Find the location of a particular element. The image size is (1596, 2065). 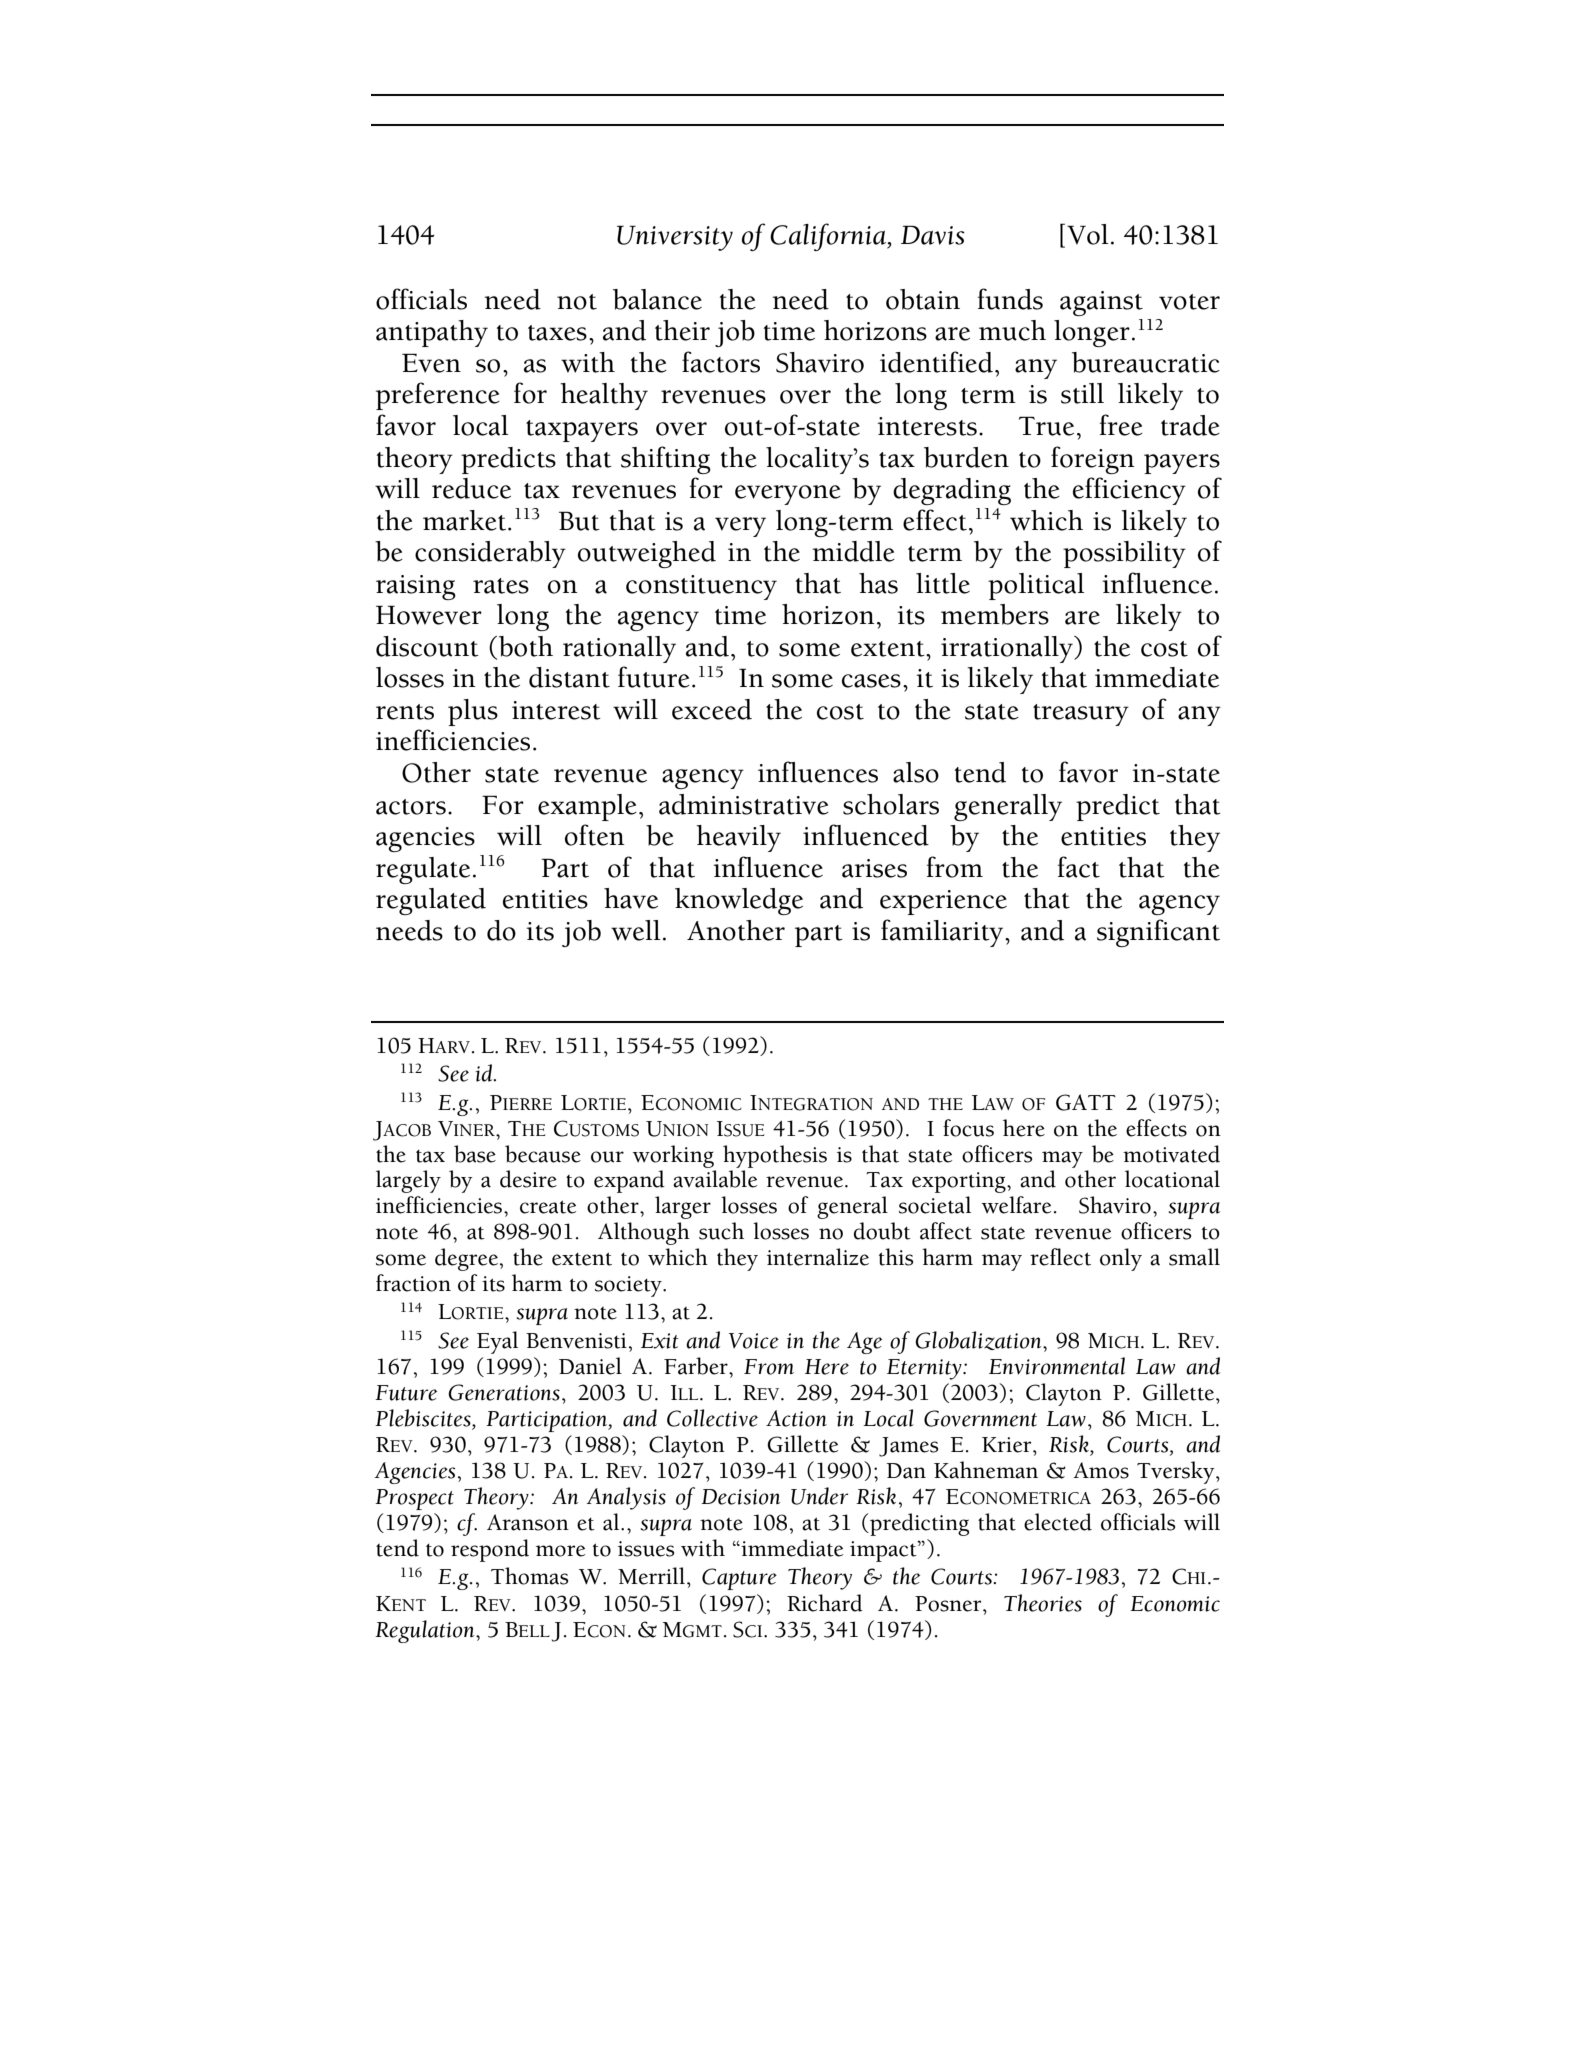

Thomas is located at coordinates (529, 1576).
